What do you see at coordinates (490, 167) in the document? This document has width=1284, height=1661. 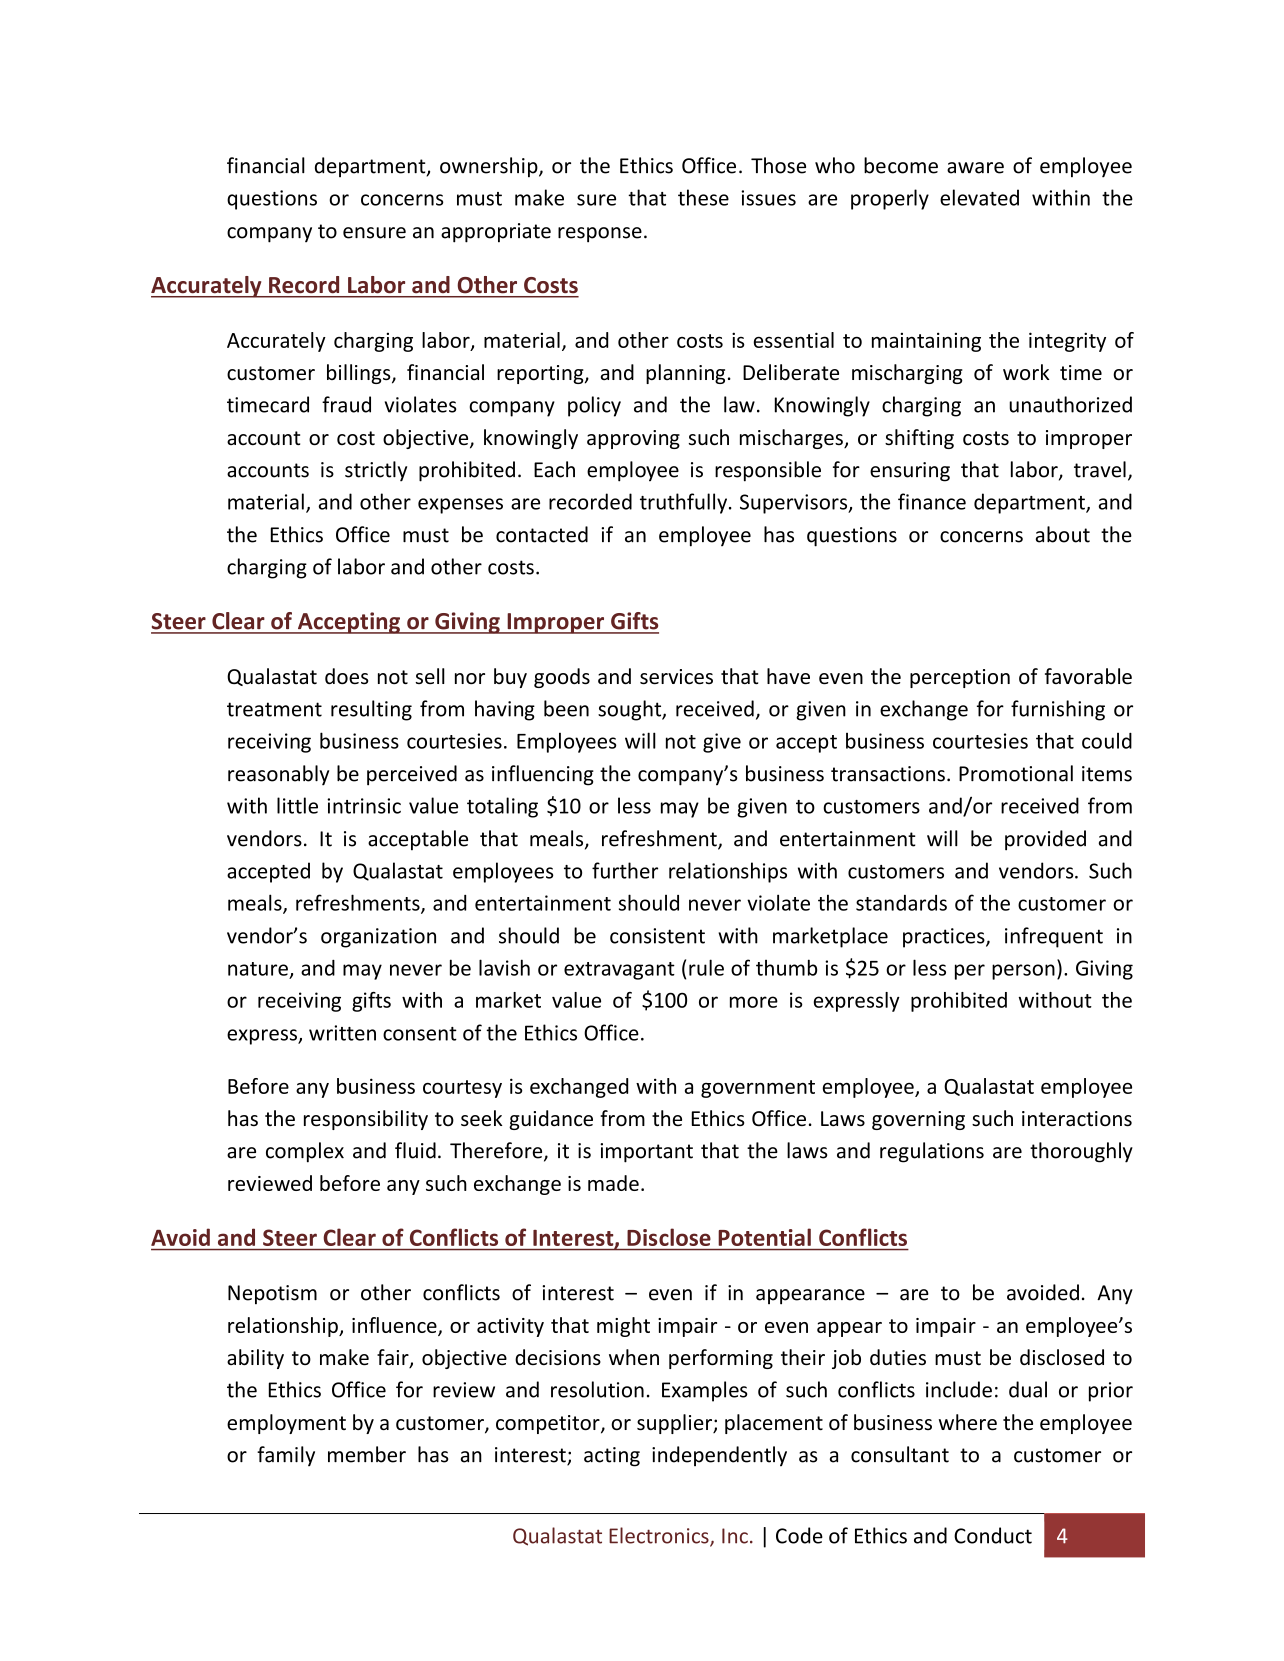 I see `ownership` at bounding box center [490, 167].
